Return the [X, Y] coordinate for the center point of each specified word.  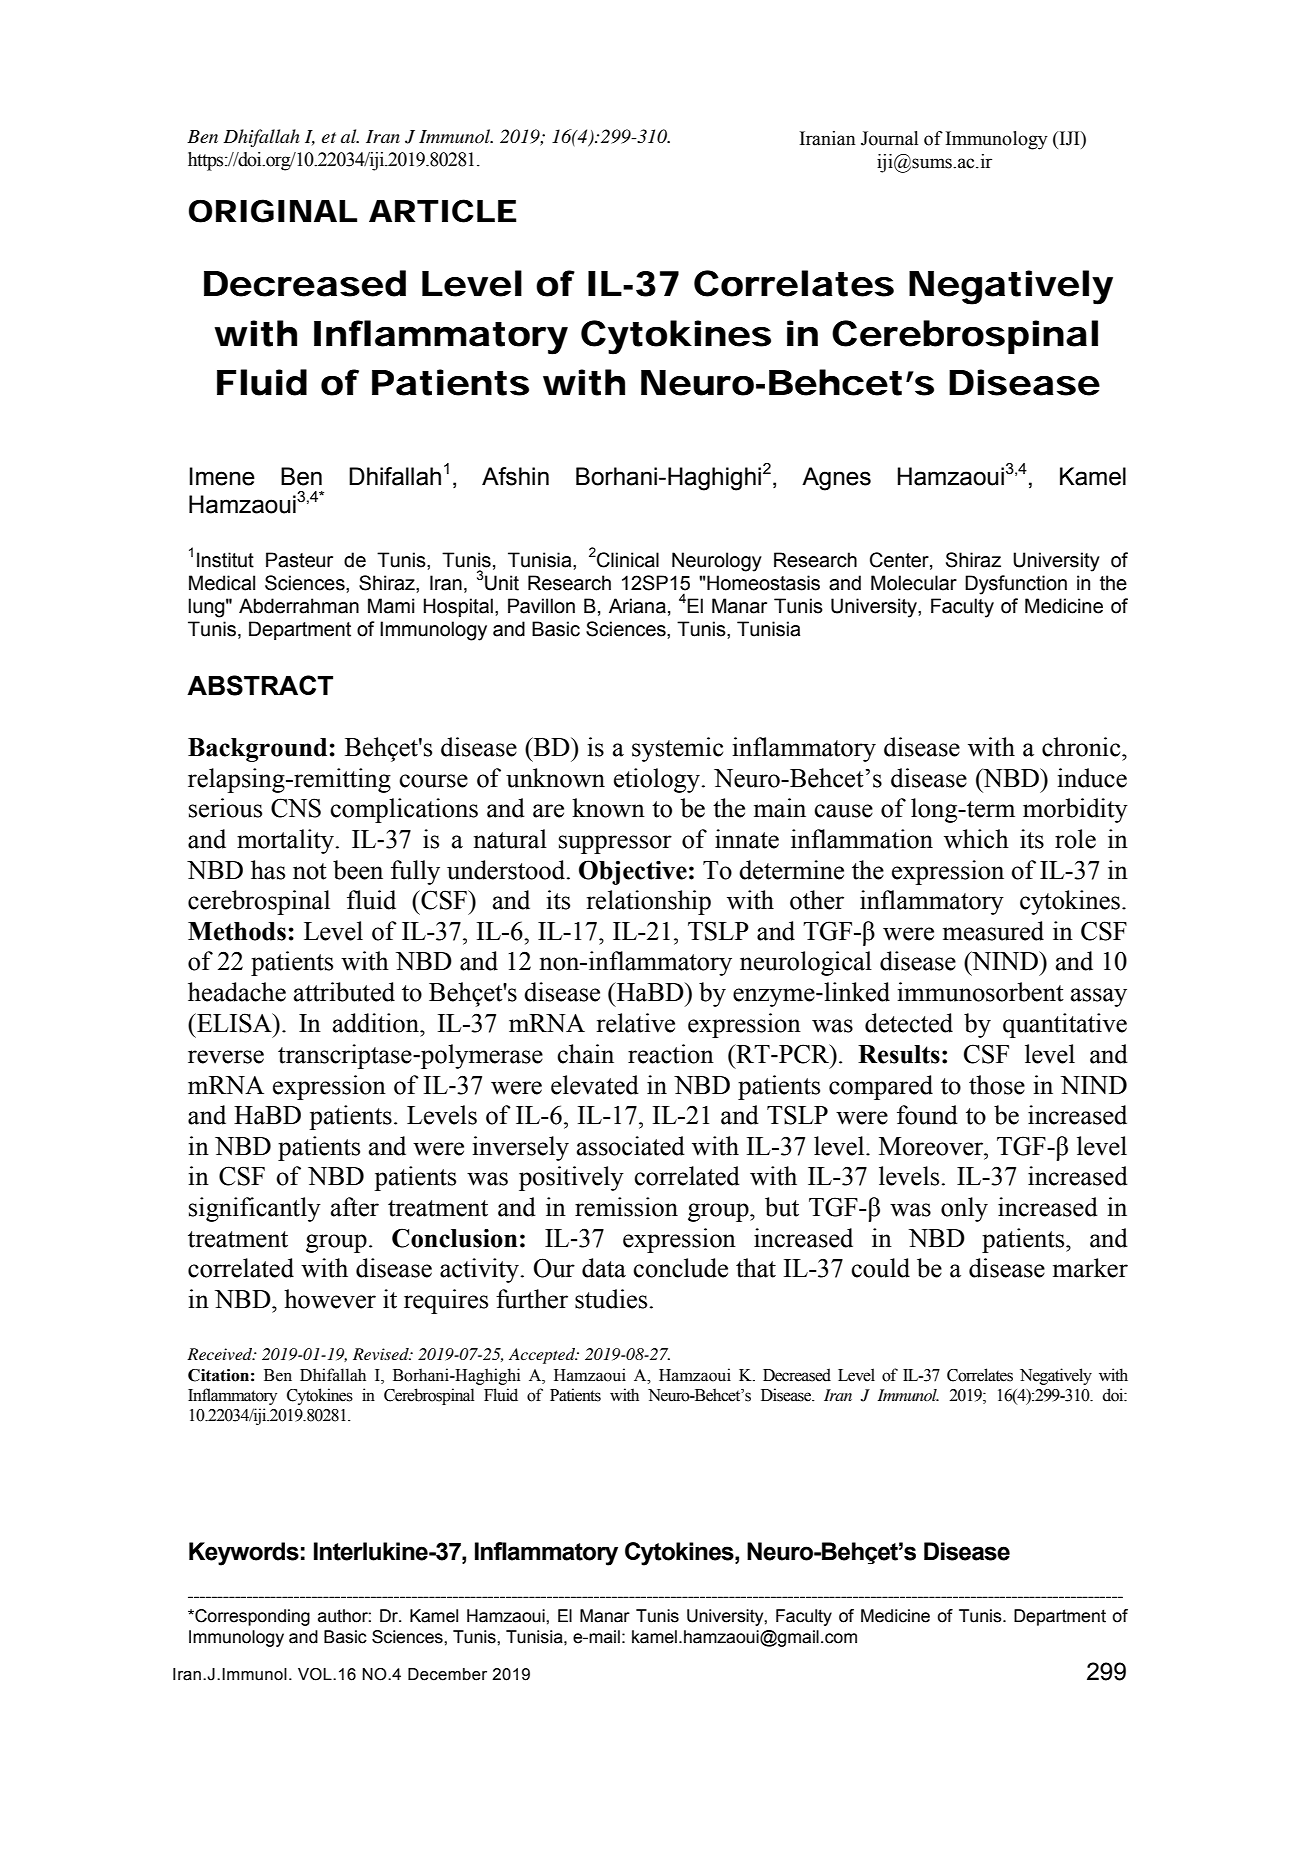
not [310, 871]
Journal [889, 138]
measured [993, 931]
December [447, 1674]
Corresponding [251, 1617]
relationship [649, 902]
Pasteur [299, 560]
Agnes [836, 479]
